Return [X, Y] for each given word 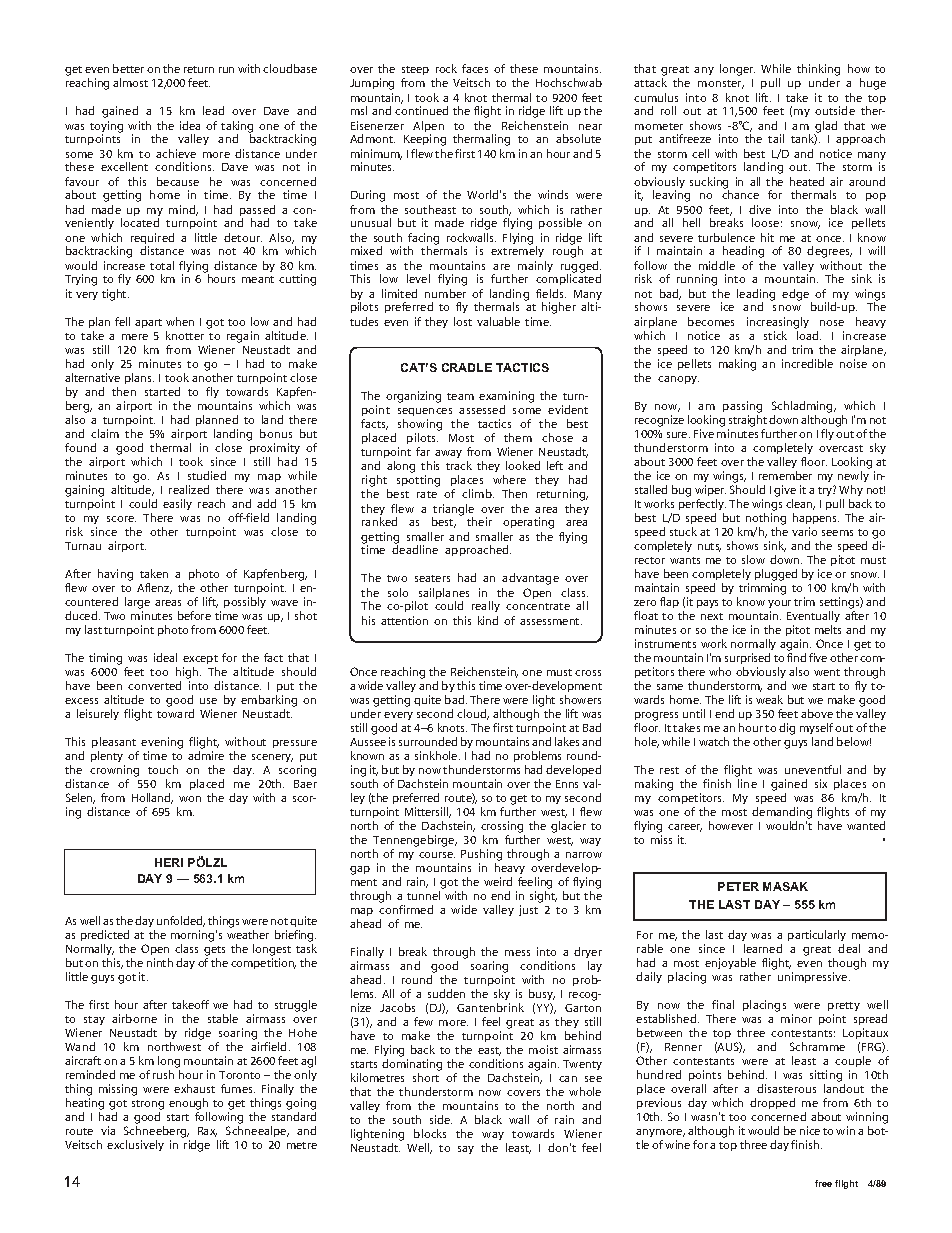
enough [189, 1105]
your [779, 606]
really [486, 606]
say [466, 1150]
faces [475, 68]
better [128, 68]
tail [776, 138]
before [194, 615]
